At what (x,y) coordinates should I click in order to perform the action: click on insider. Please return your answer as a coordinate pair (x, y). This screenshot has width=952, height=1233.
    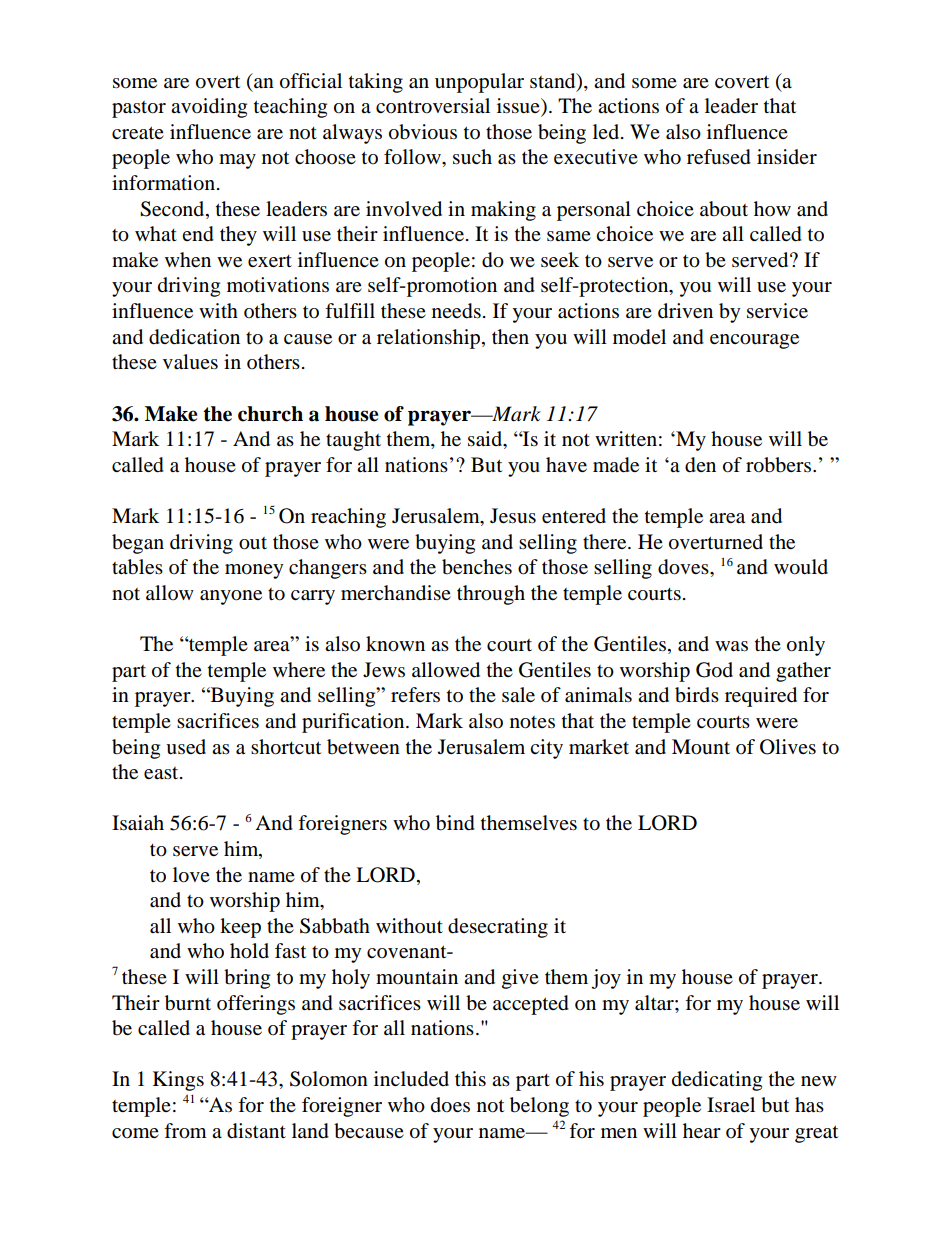
    Looking at the image, I should click on (787, 157).
